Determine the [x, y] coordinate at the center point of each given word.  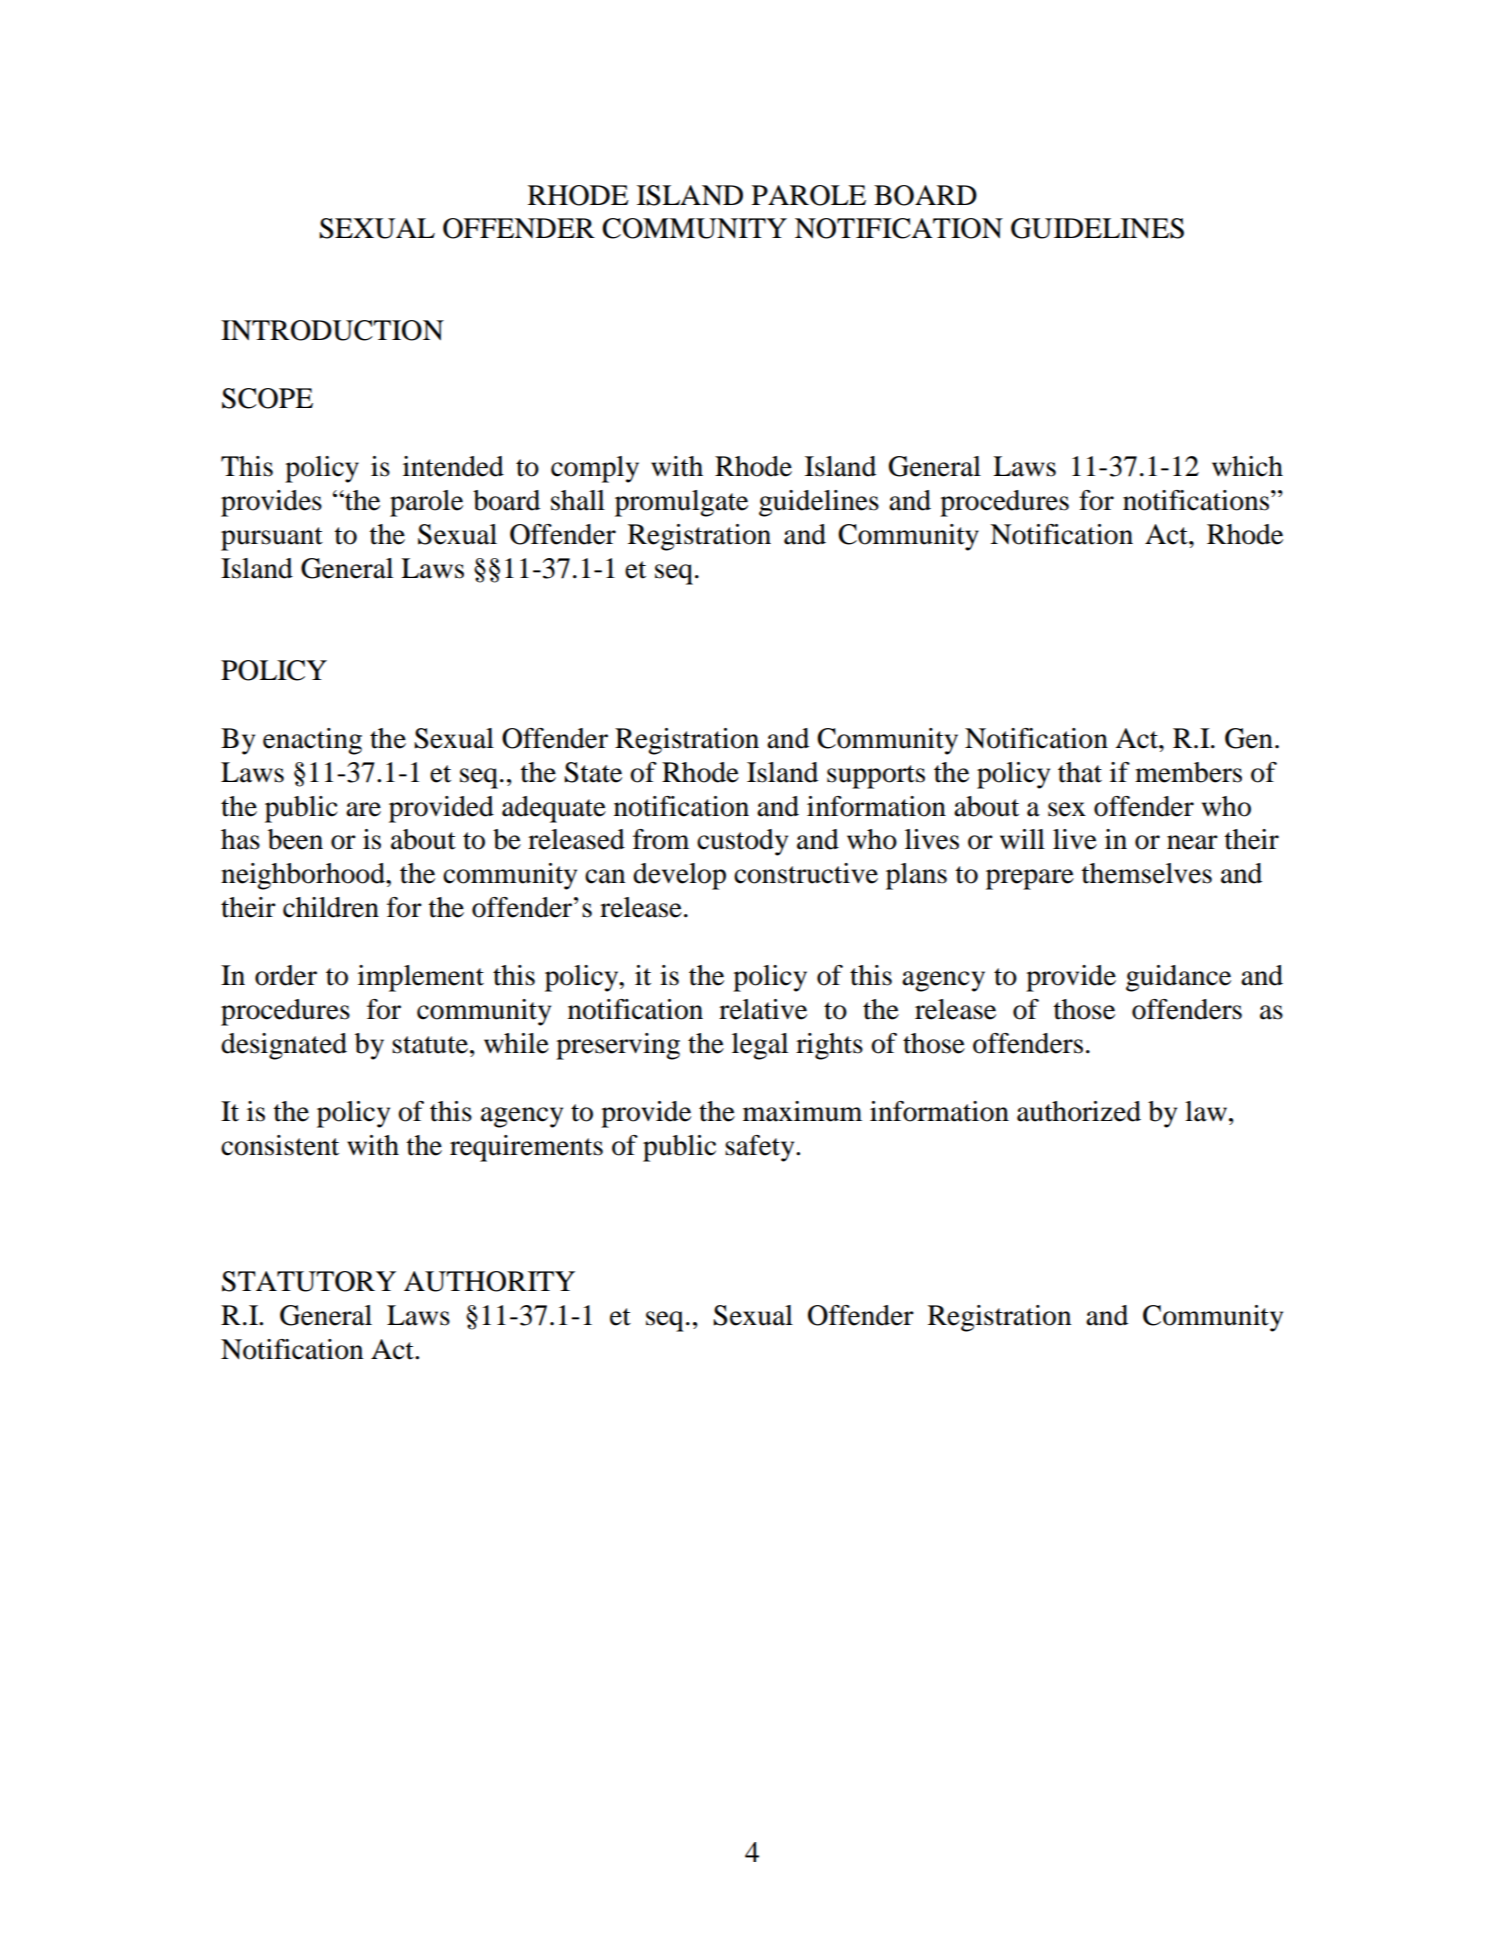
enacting [312, 741]
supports [876, 777]
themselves [1147, 873]
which [1247, 466]
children [331, 907]
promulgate [681, 503]
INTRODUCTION [332, 330]
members [1188, 772]
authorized [1079, 1111]
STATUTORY [309, 1281]
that [1080, 772]
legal [760, 1046]
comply [595, 469]
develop [679, 876]
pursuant [272, 539]
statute [431, 1045]
